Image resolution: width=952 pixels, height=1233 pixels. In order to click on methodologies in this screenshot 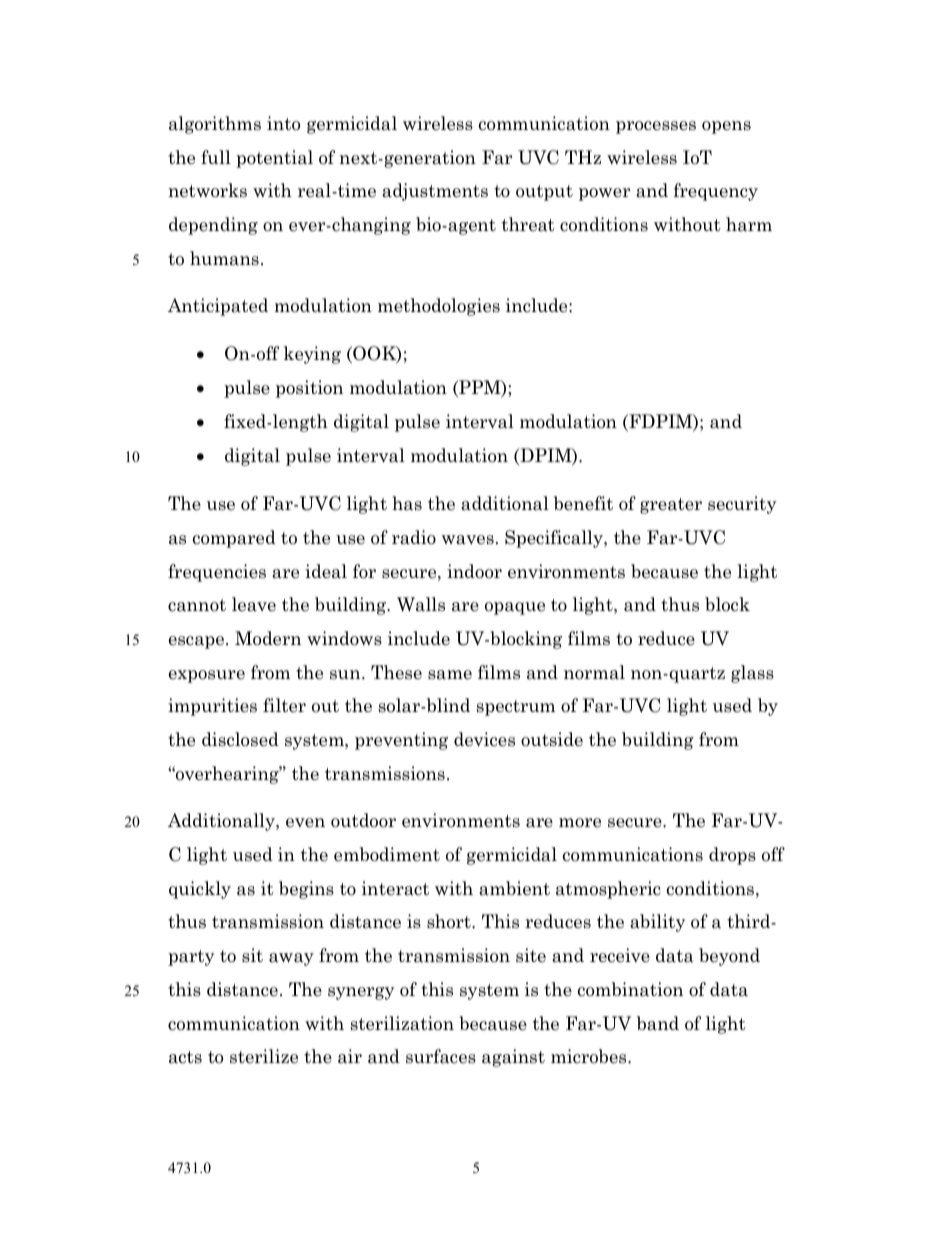, I will do `click(439, 307)`.
